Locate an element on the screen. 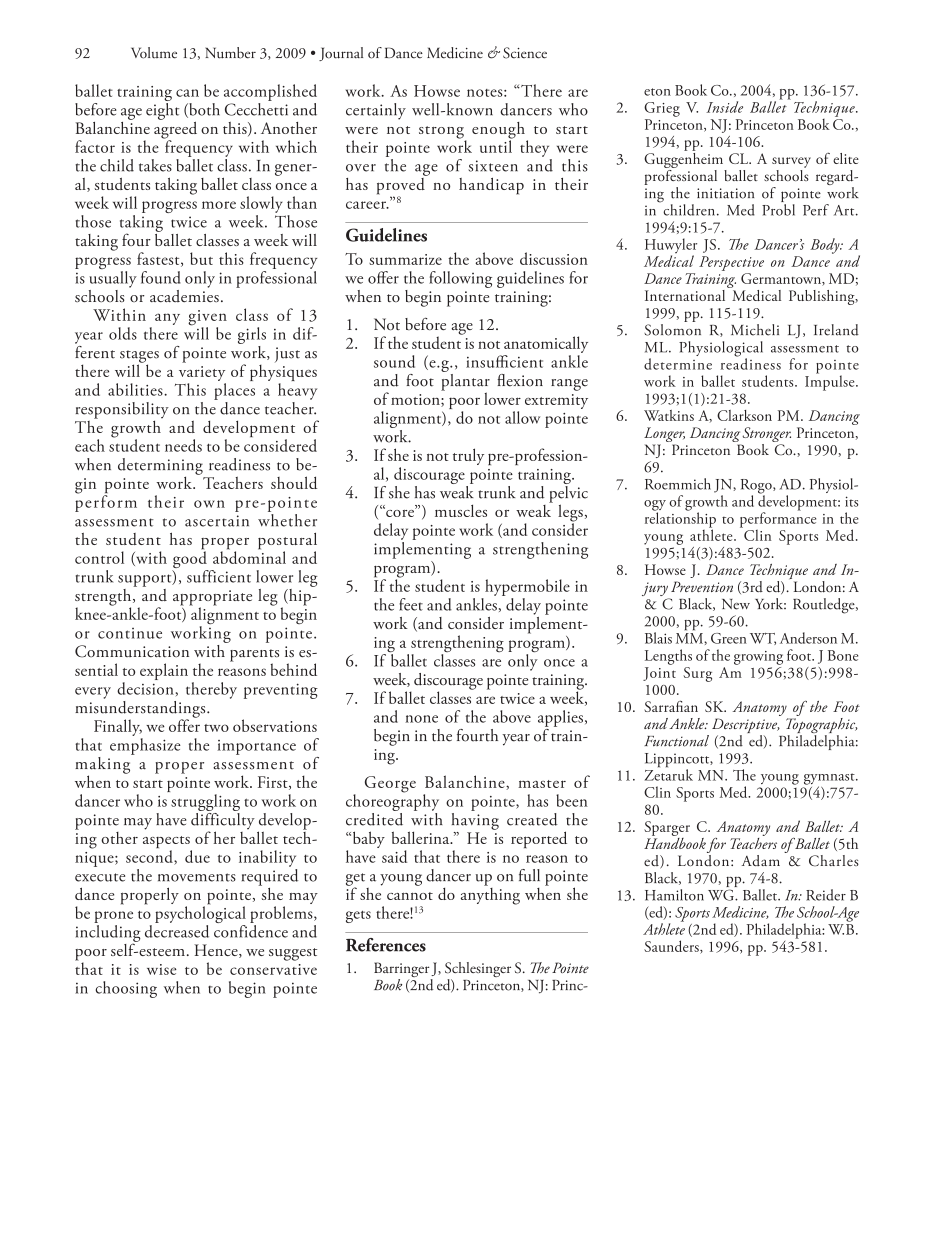 This screenshot has width=952, height=1233. eight is located at coordinates (162, 110).
